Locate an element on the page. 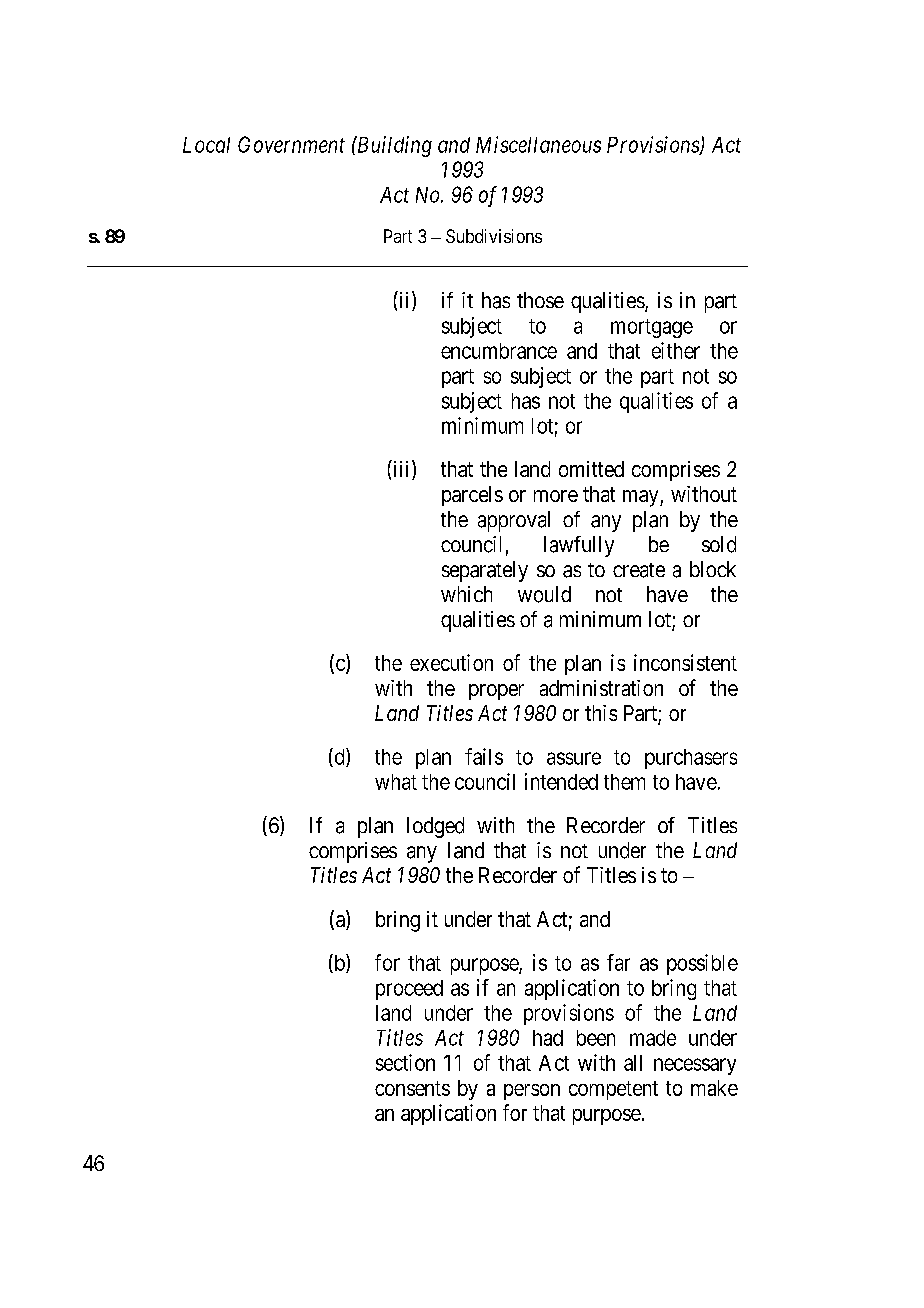  Subdivisions is located at coordinates (494, 236).
